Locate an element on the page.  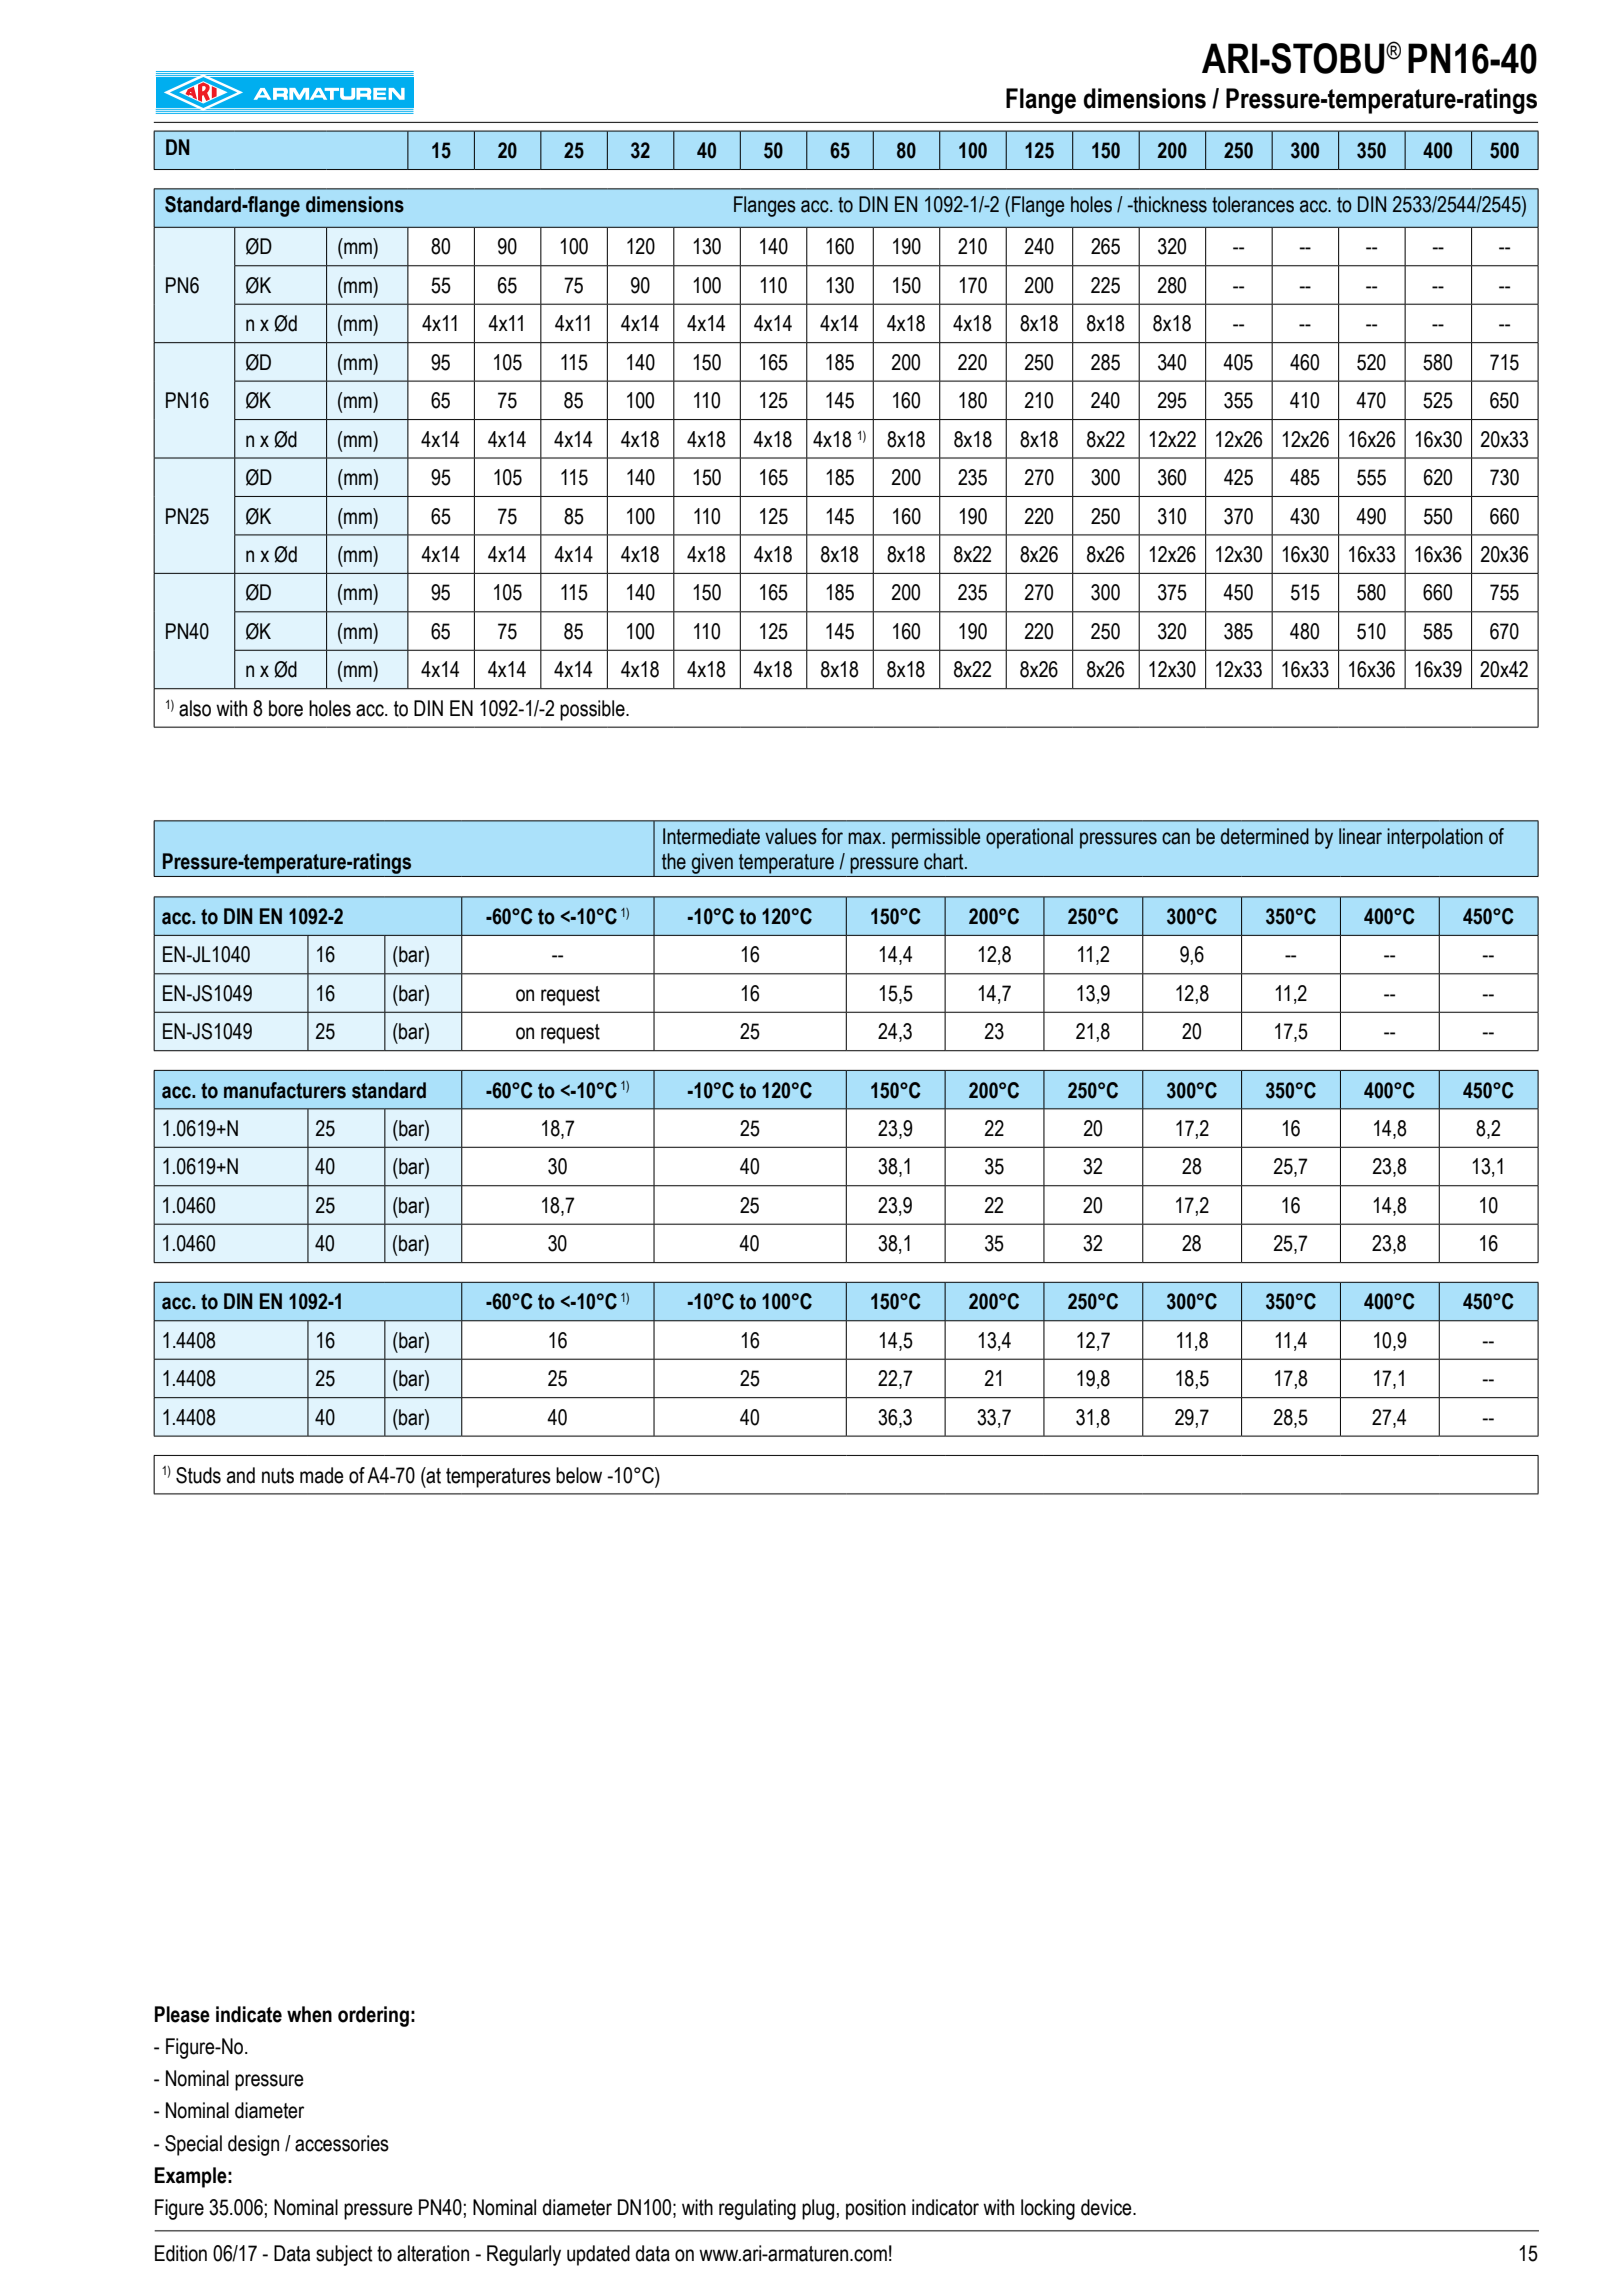
when is located at coordinates (309, 2014).
